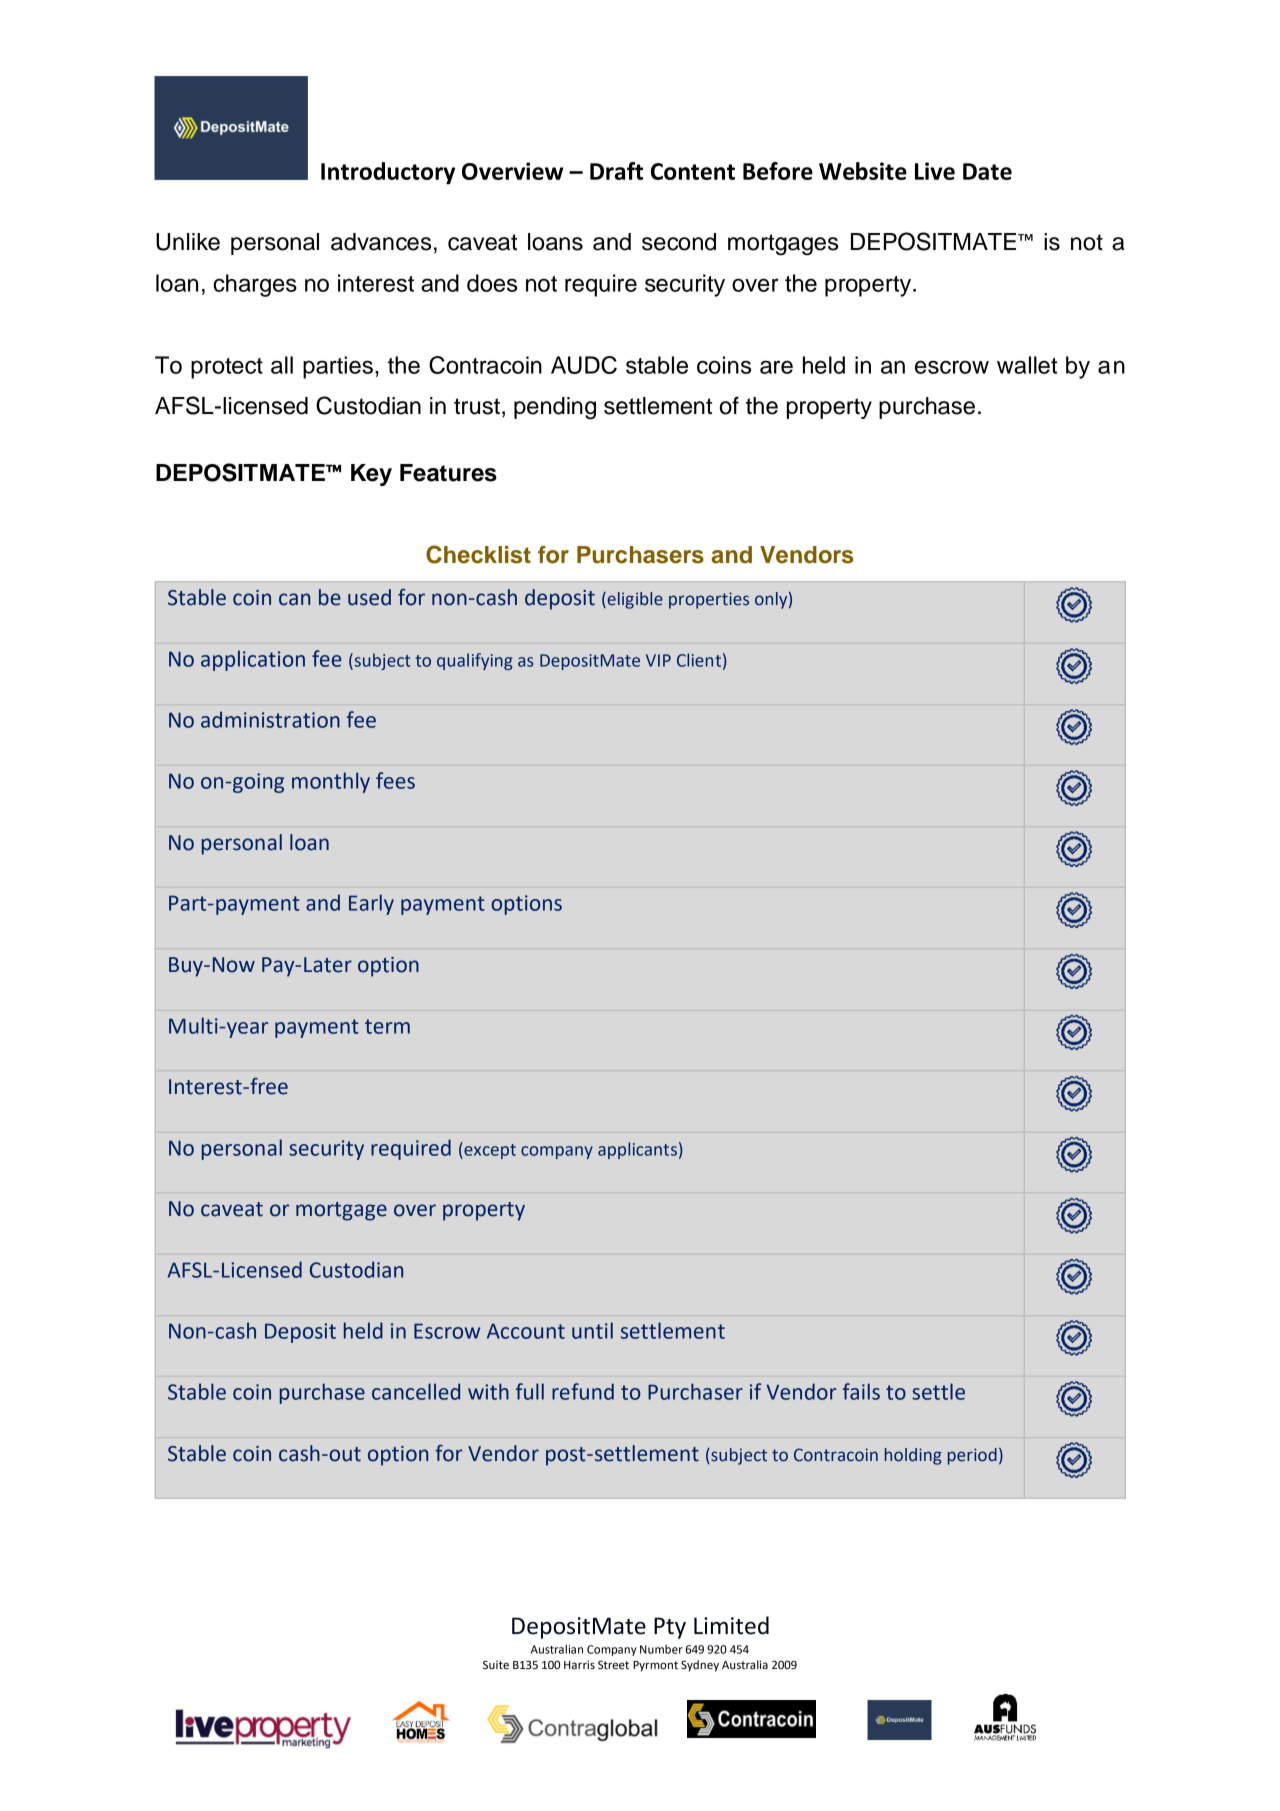  What do you see at coordinates (255, 285) in the screenshot?
I see `charges` at bounding box center [255, 285].
